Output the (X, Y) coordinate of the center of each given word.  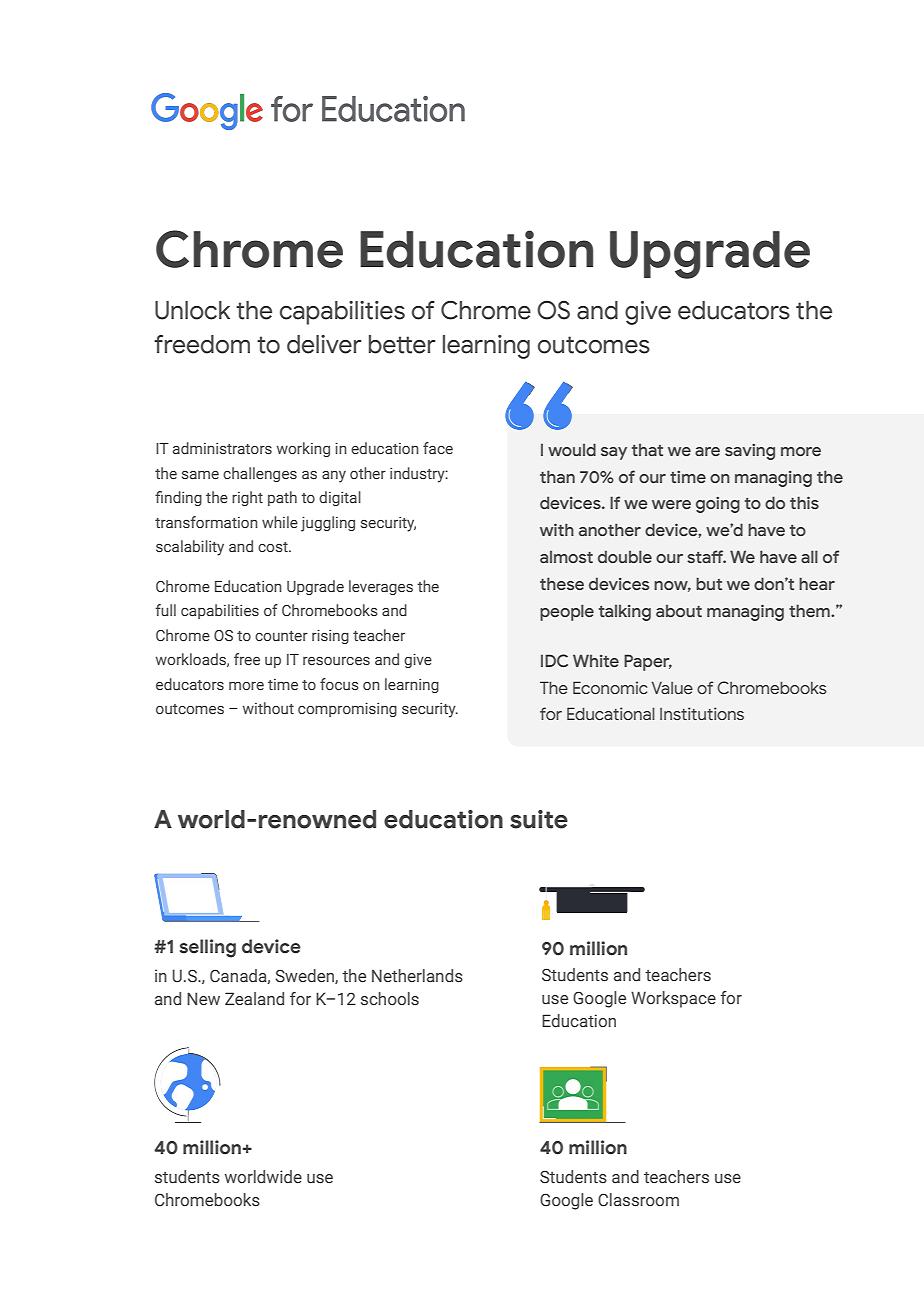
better (402, 344)
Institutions (702, 713)
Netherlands (417, 975)
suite (539, 819)
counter (281, 636)
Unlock (192, 310)
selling (208, 948)
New (203, 999)
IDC (554, 660)
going (718, 505)
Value (672, 687)
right (247, 498)
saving (750, 452)
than (557, 476)
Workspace (673, 999)
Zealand (254, 999)
